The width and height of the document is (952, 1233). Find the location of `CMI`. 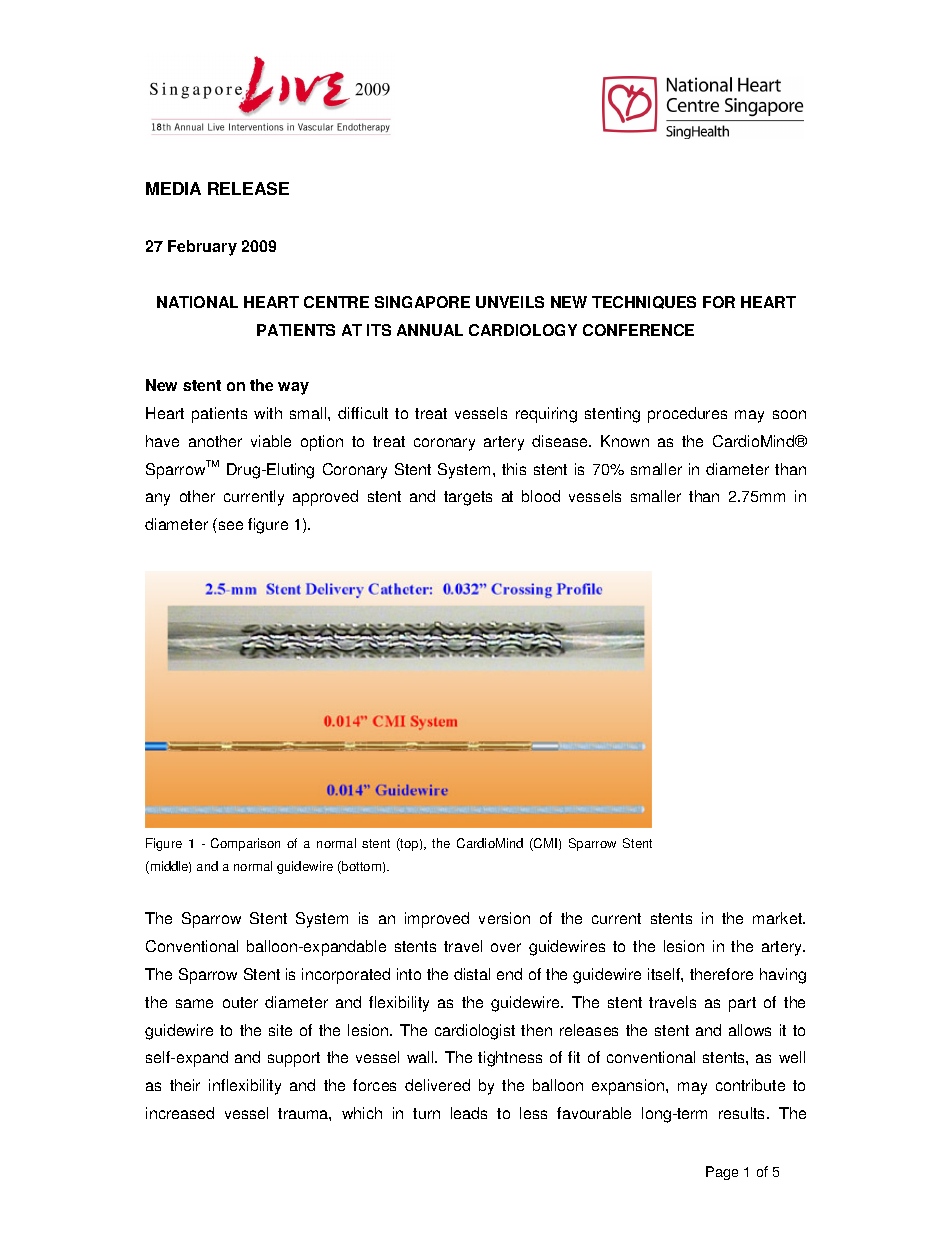

CMI is located at coordinates (544, 844).
